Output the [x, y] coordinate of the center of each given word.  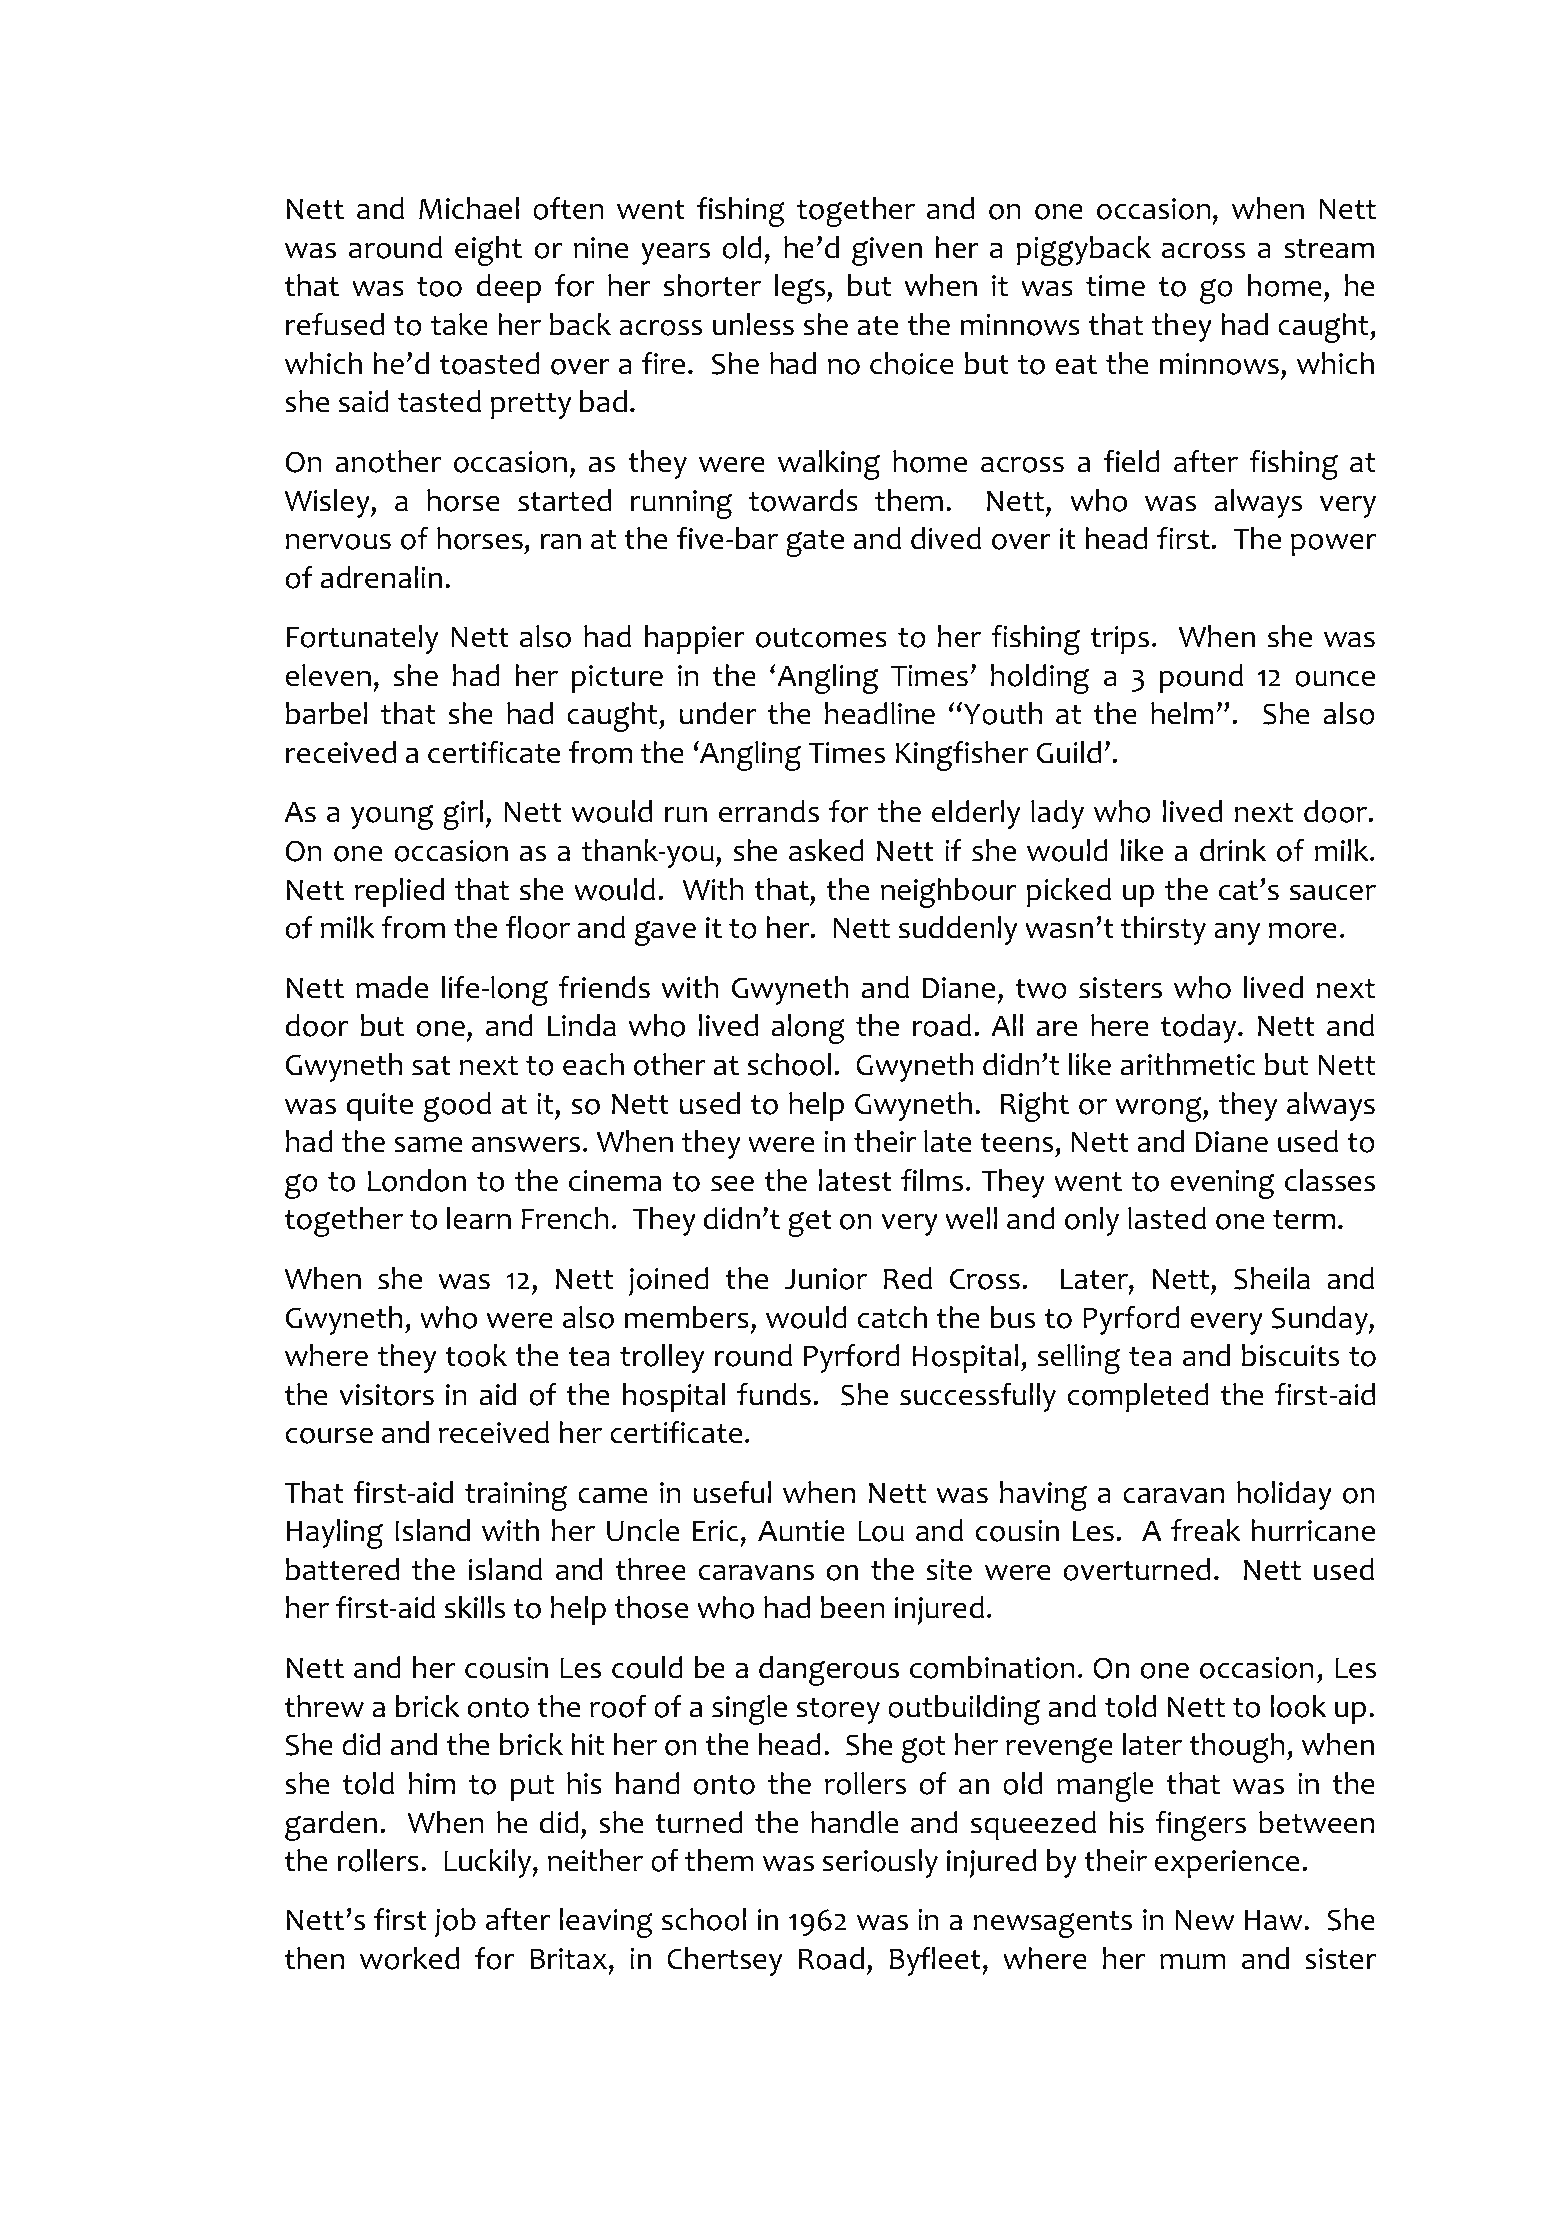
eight [488, 251]
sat [431, 1066]
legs [801, 289]
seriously [880, 1863]
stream [1329, 249]
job [455, 1922]
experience [1227, 1864]
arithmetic [1188, 1064]
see [732, 1183]
